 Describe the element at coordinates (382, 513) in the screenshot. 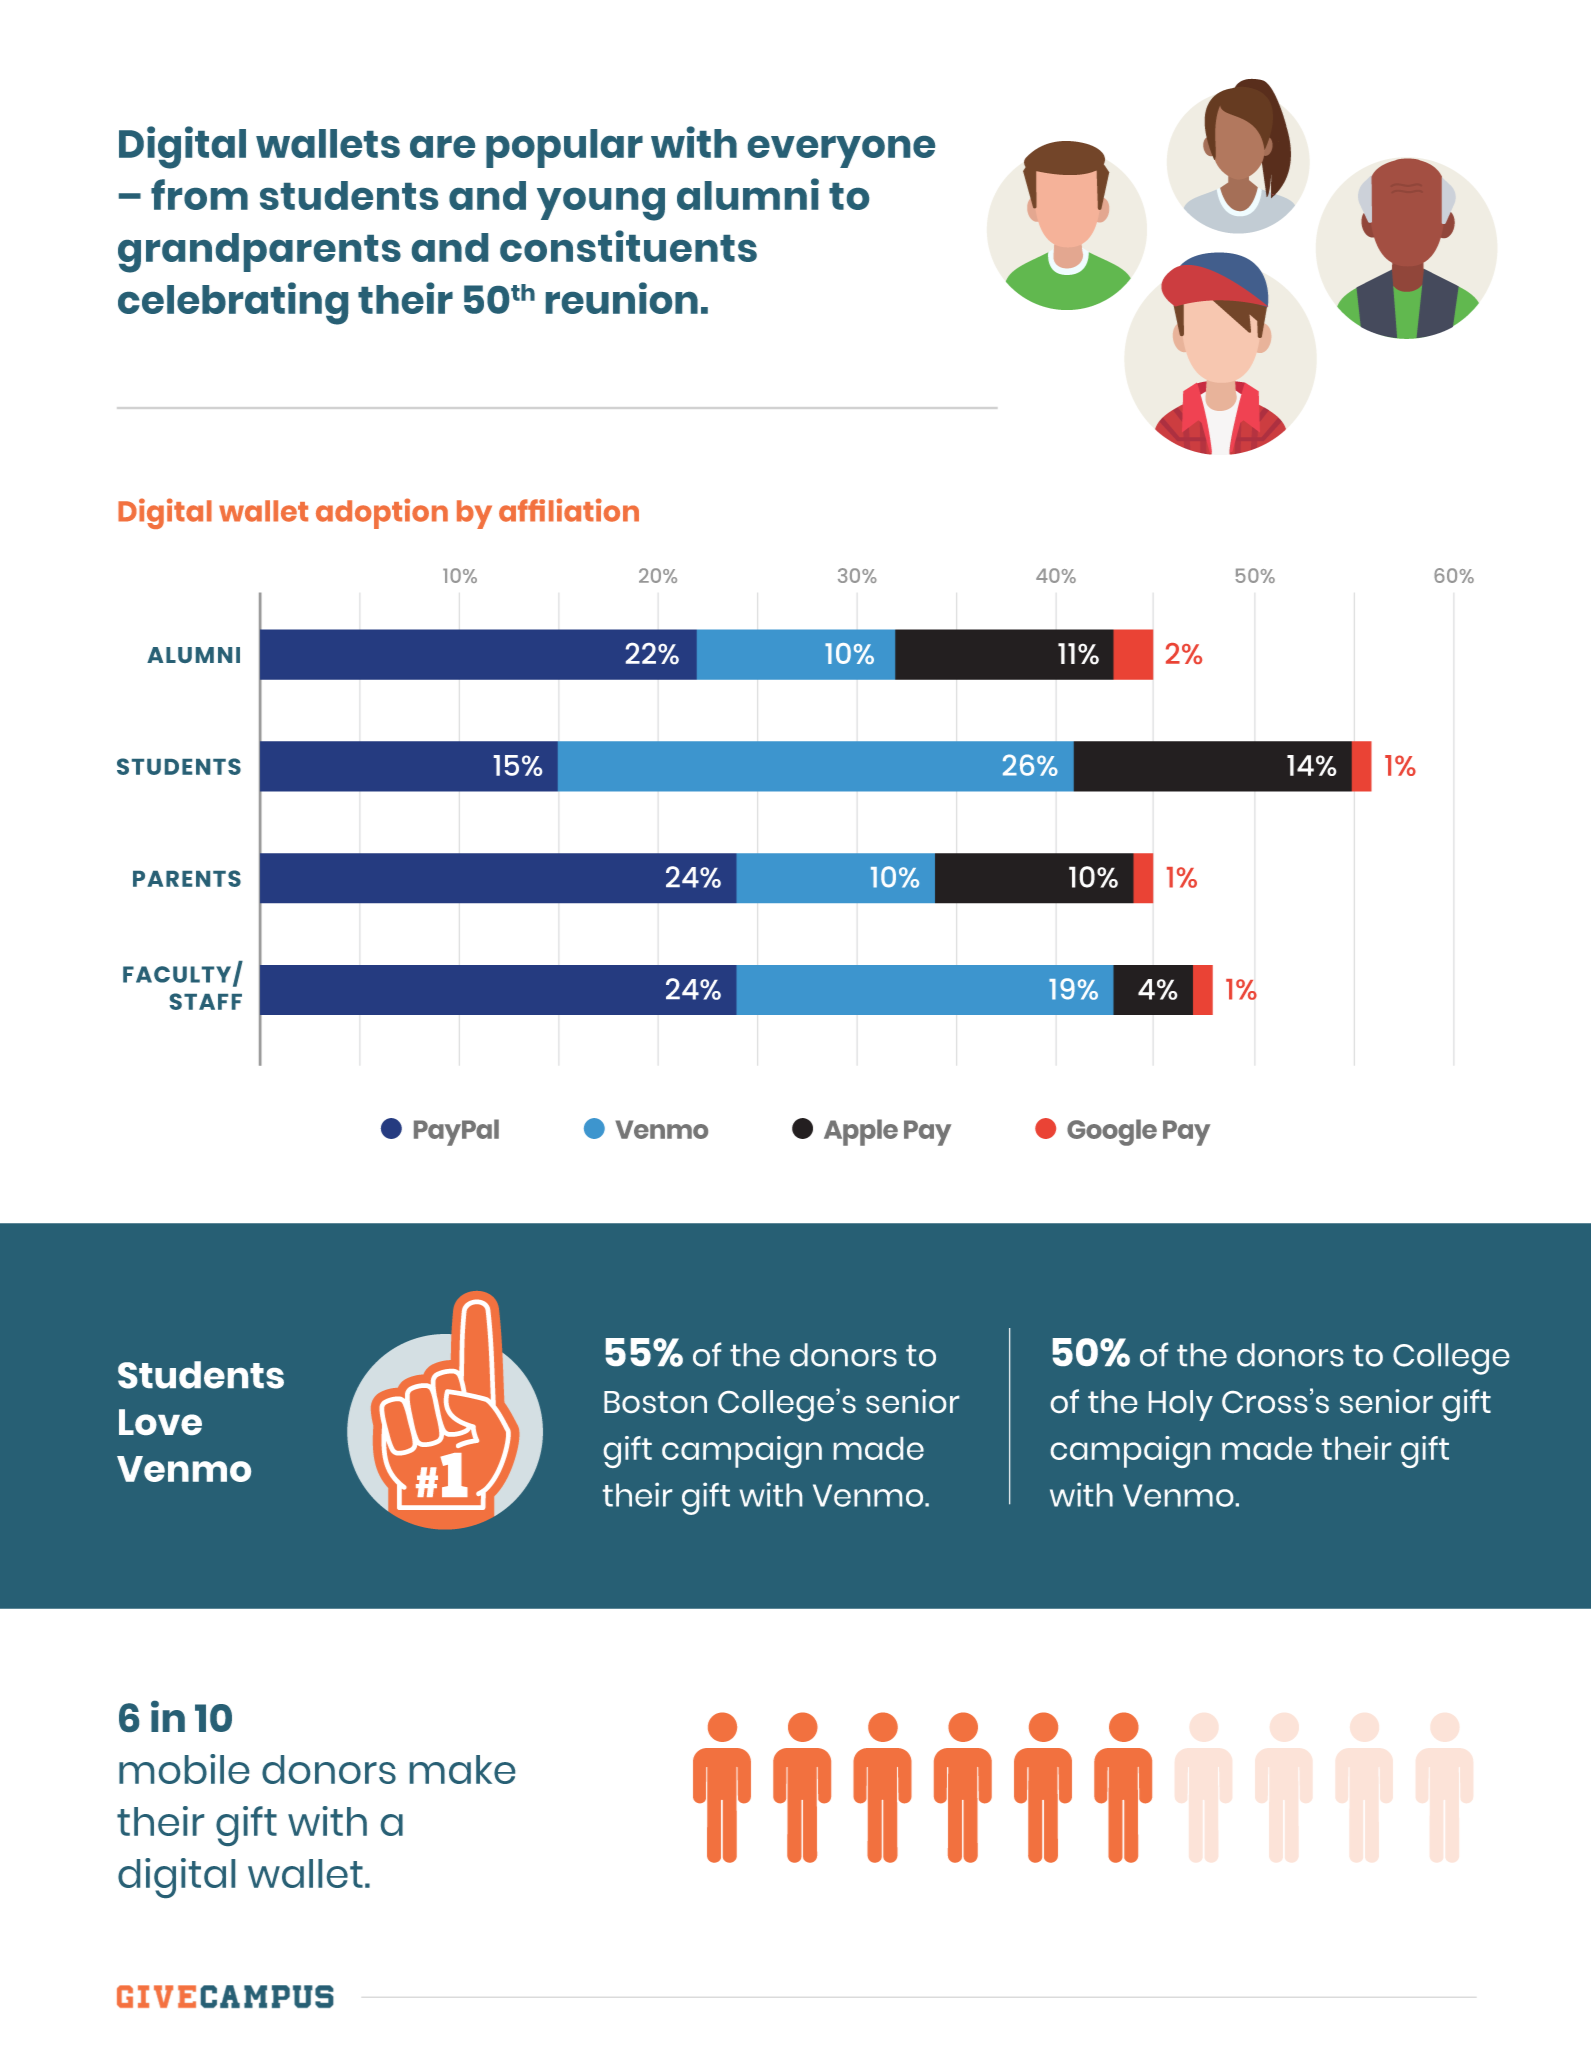

I see `adoption` at that location.
